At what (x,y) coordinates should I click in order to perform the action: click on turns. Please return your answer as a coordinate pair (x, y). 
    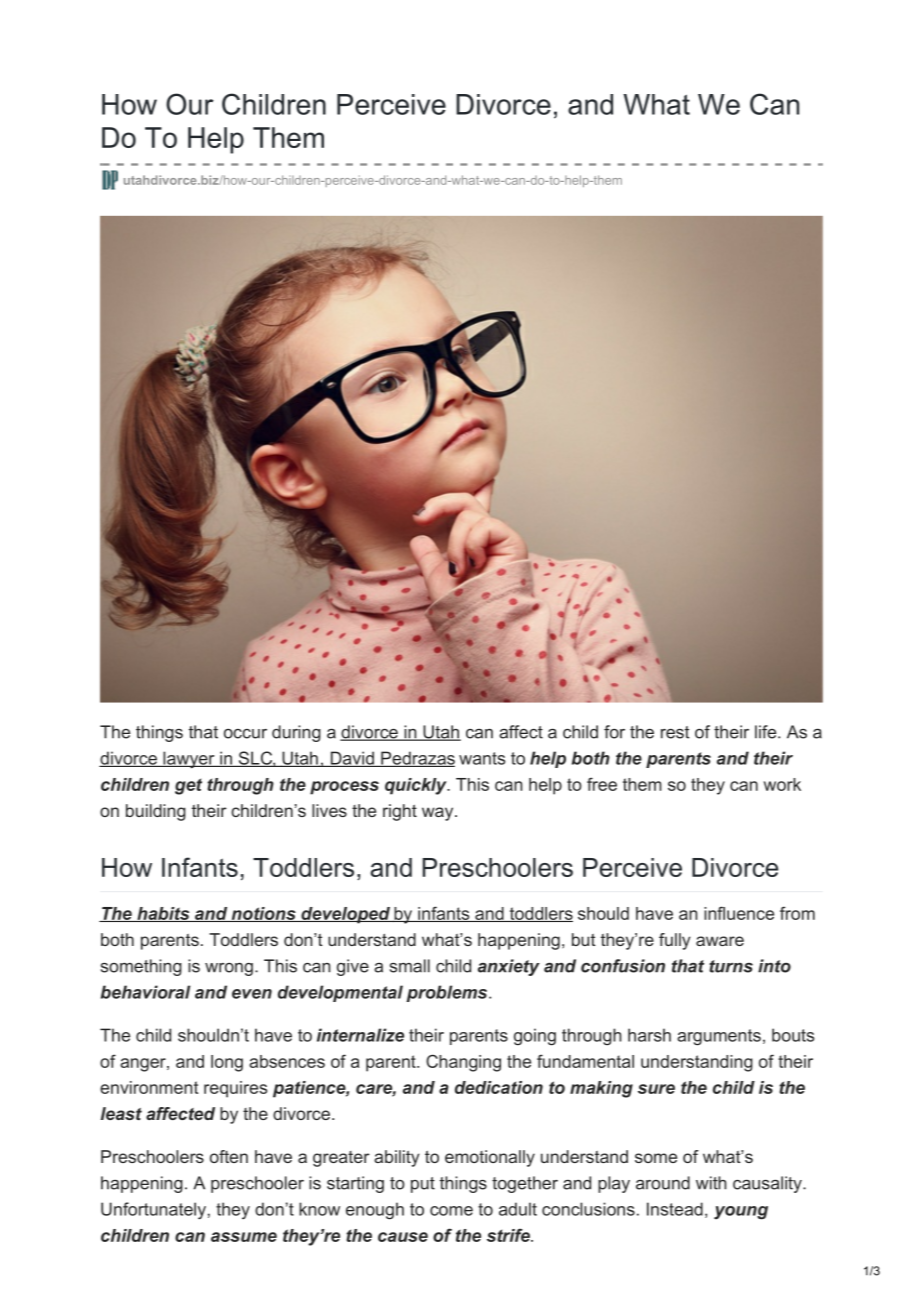
    Looking at the image, I should click on (731, 966).
